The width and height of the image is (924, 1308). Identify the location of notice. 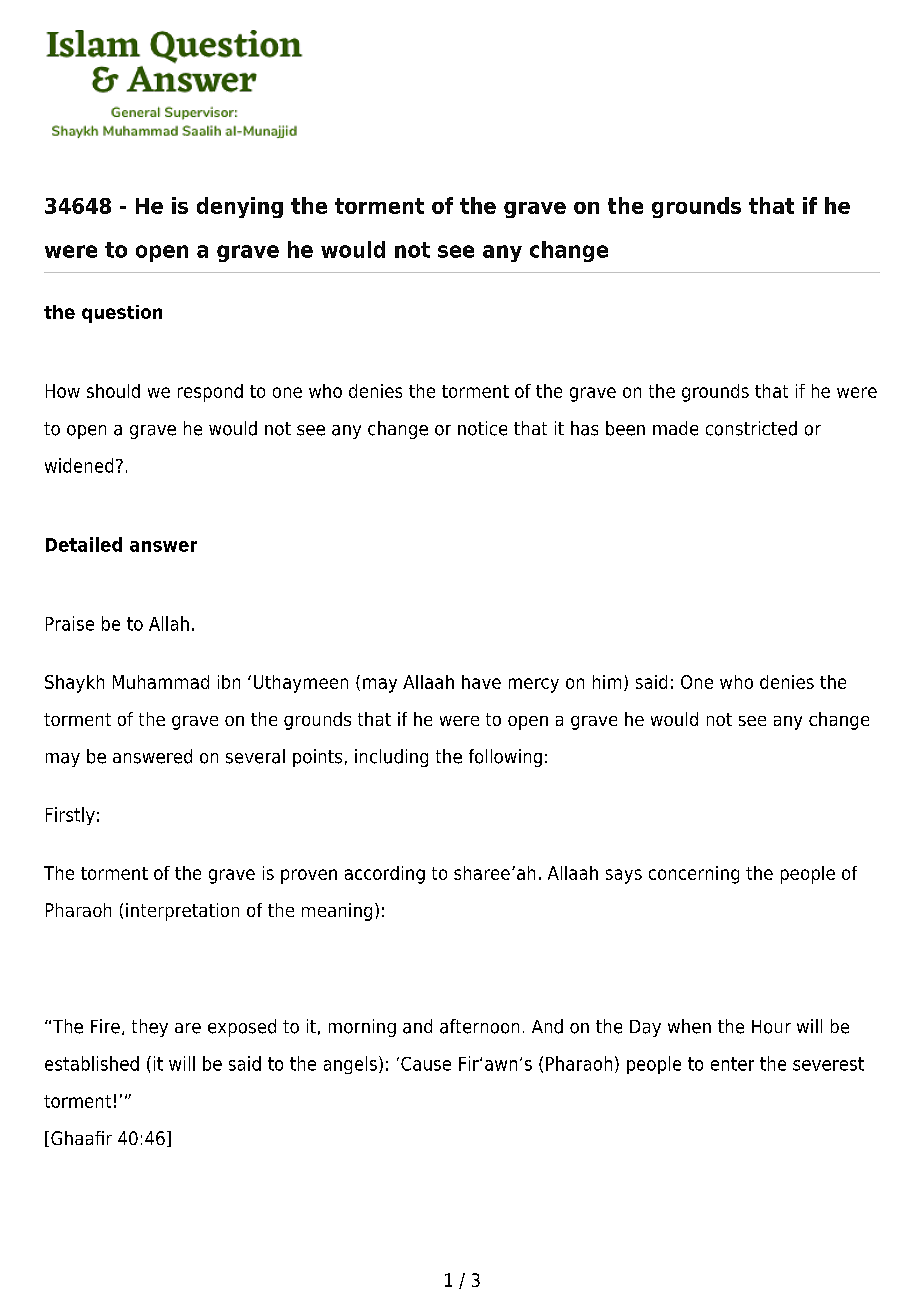
(482, 428).
